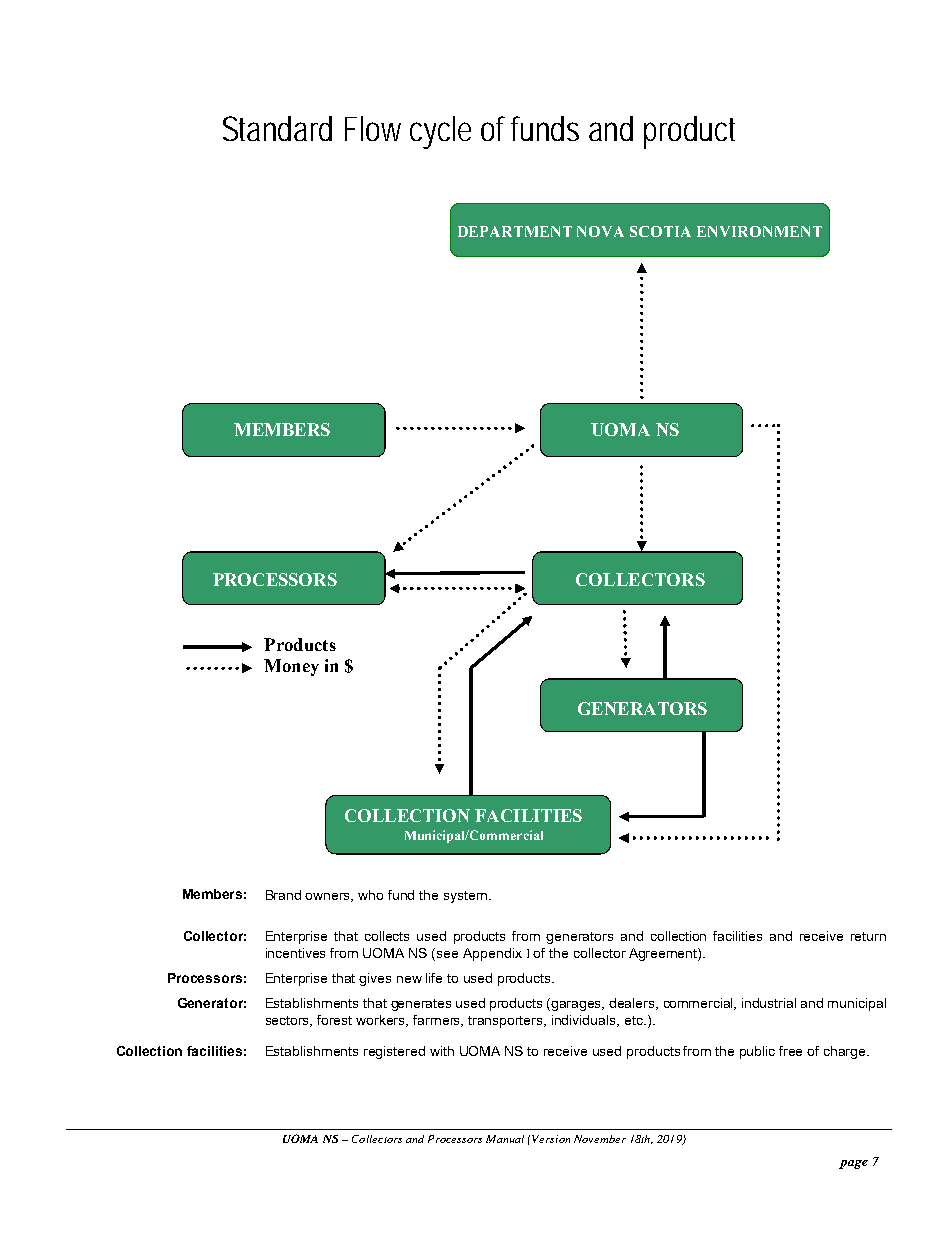 This screenshot has height=1233, width=952. I want to click on registered, so click(394, 1052).
